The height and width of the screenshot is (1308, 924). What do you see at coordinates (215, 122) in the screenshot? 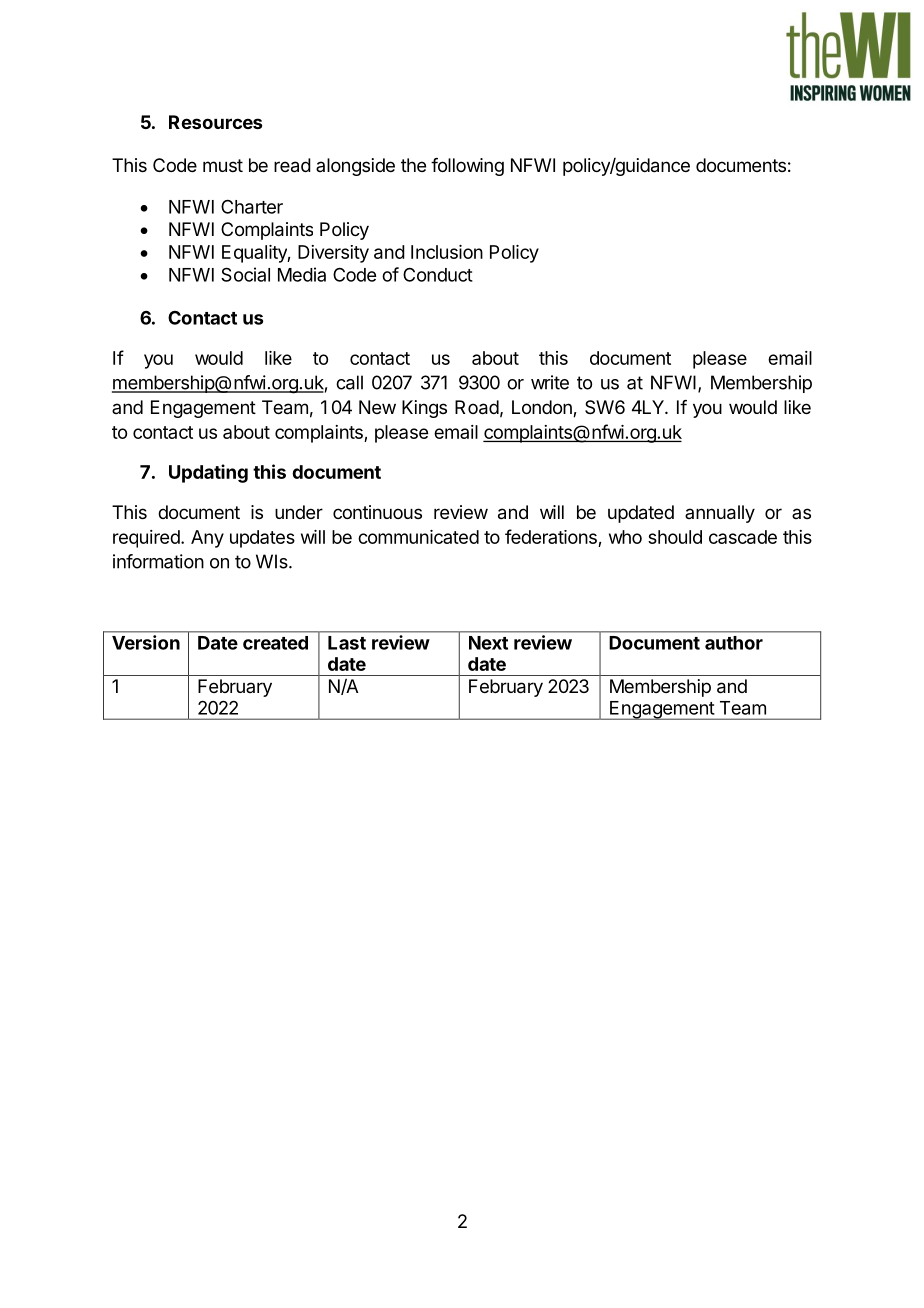
I see `Resources` at bounding box center [215, 122].
